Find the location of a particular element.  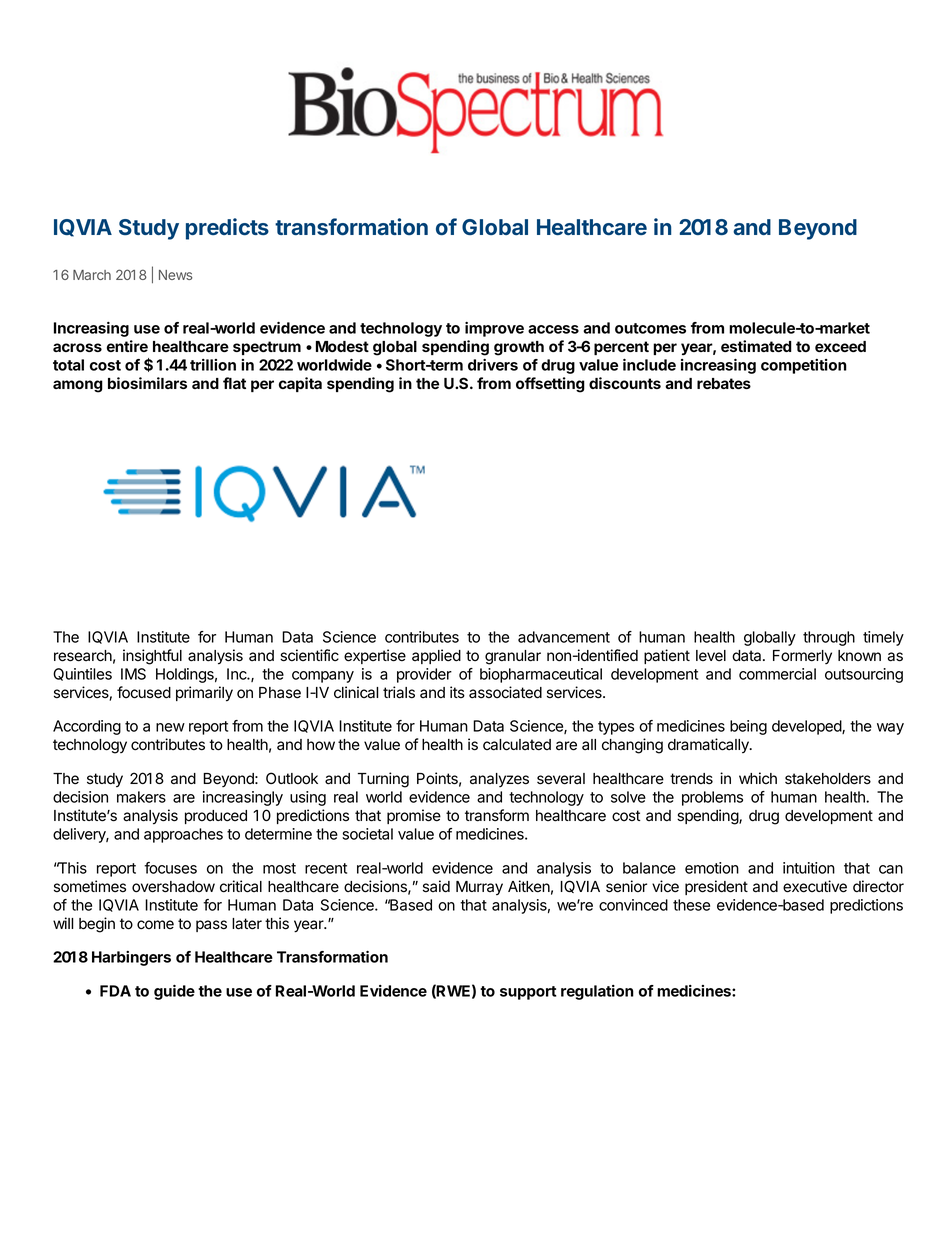

According is located at coordinates (87, 727).
